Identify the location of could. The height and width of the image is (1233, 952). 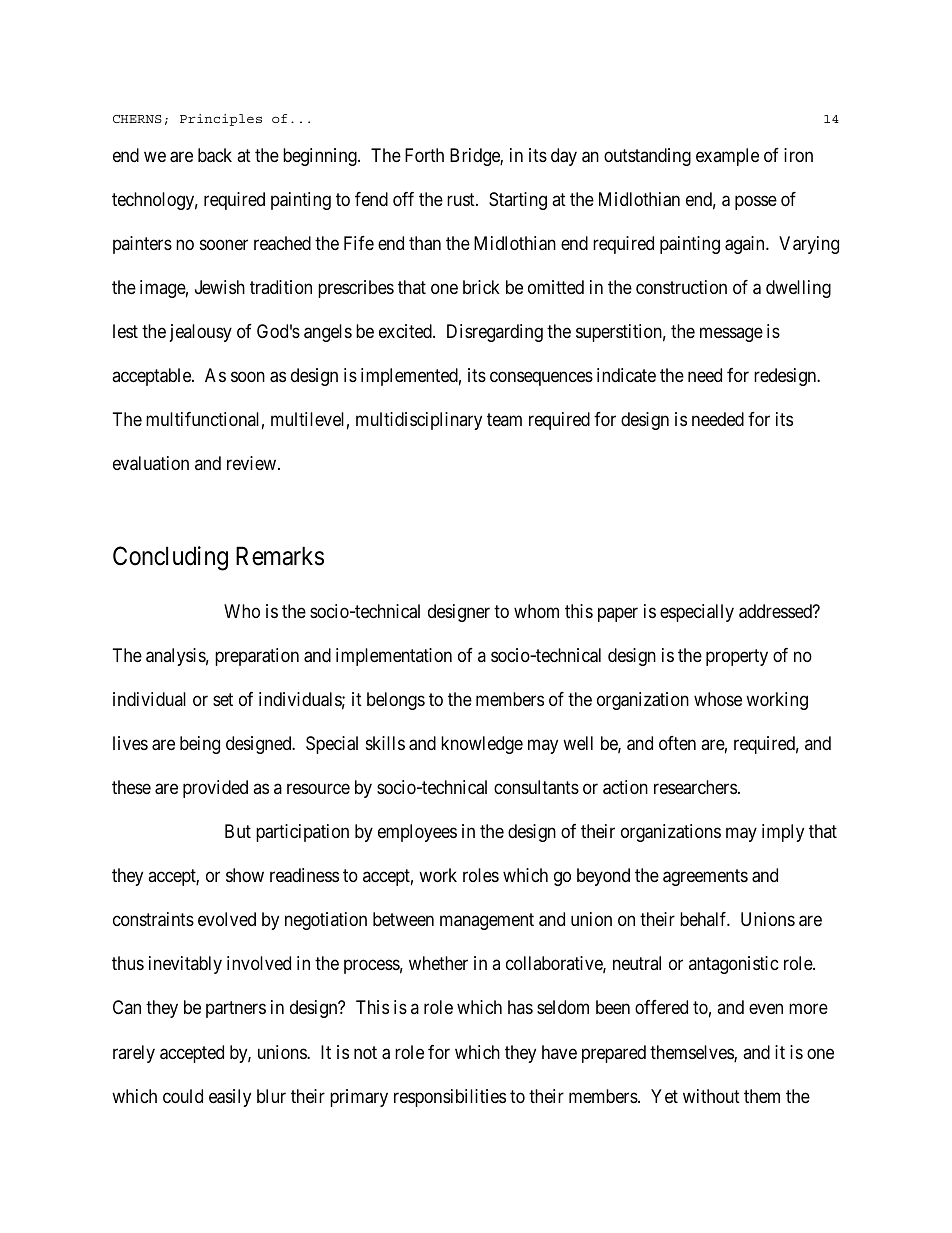
(183, 1096).
